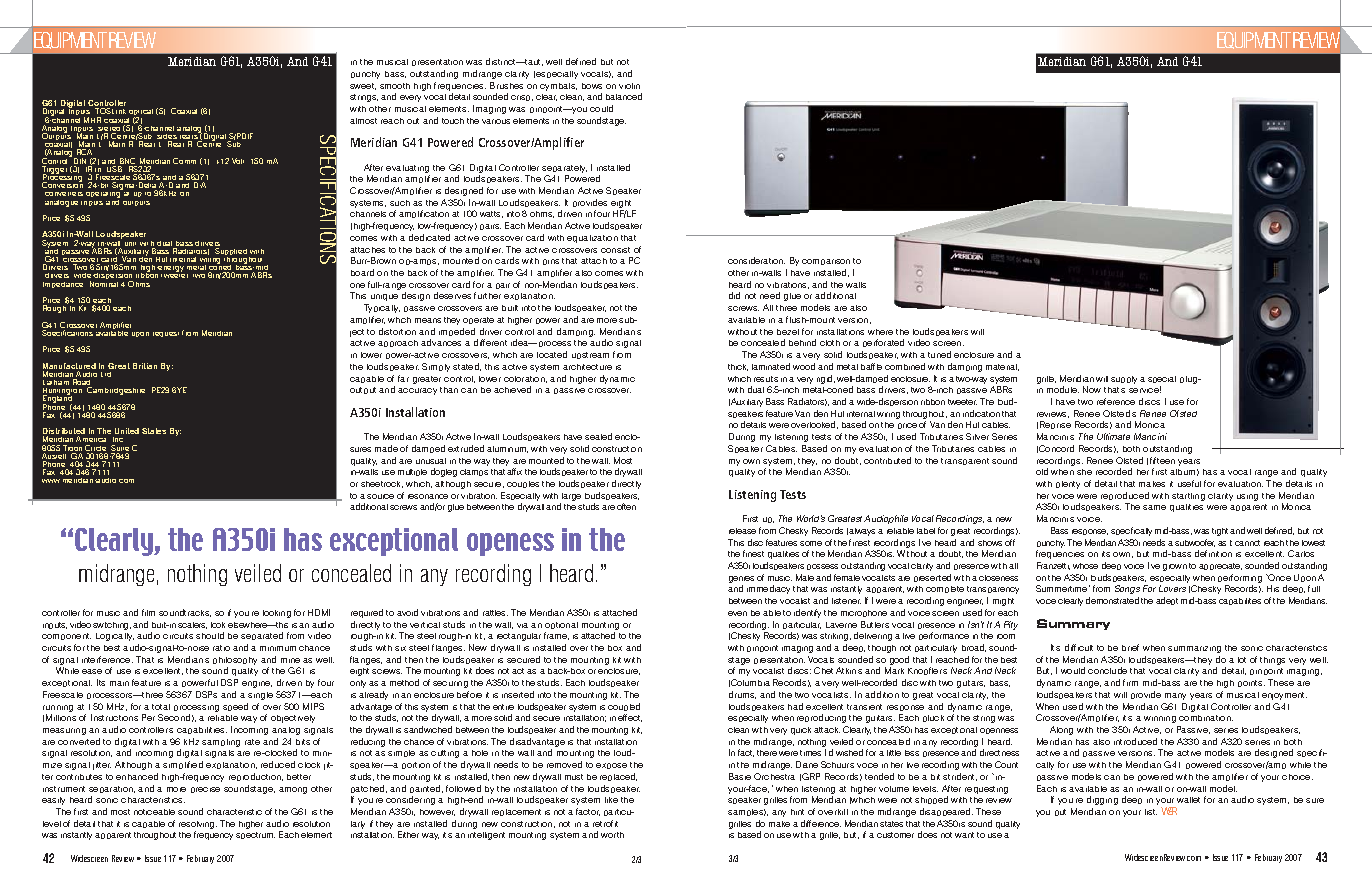 The image size is (1372, 886). Describe the element at coordinates (738, 367) in the document. I see `thick` at that location.
